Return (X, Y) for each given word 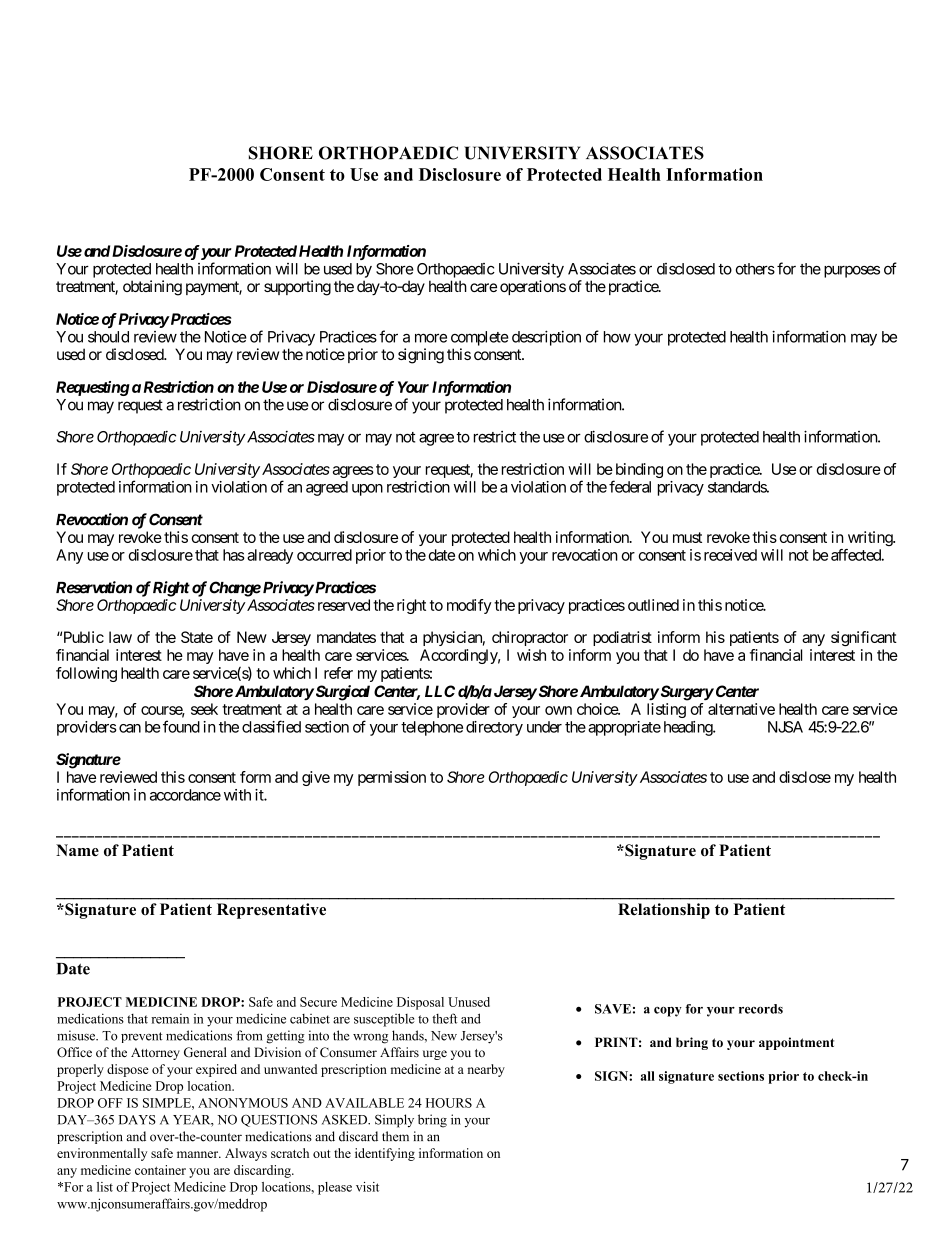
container (160, 1170)
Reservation (94, 587)
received (730, 555)
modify (469, 606)
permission (392, 778)
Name (77, 850)
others (755, 269)
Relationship (664, 911)
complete (480, 338)
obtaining (152, 288)
